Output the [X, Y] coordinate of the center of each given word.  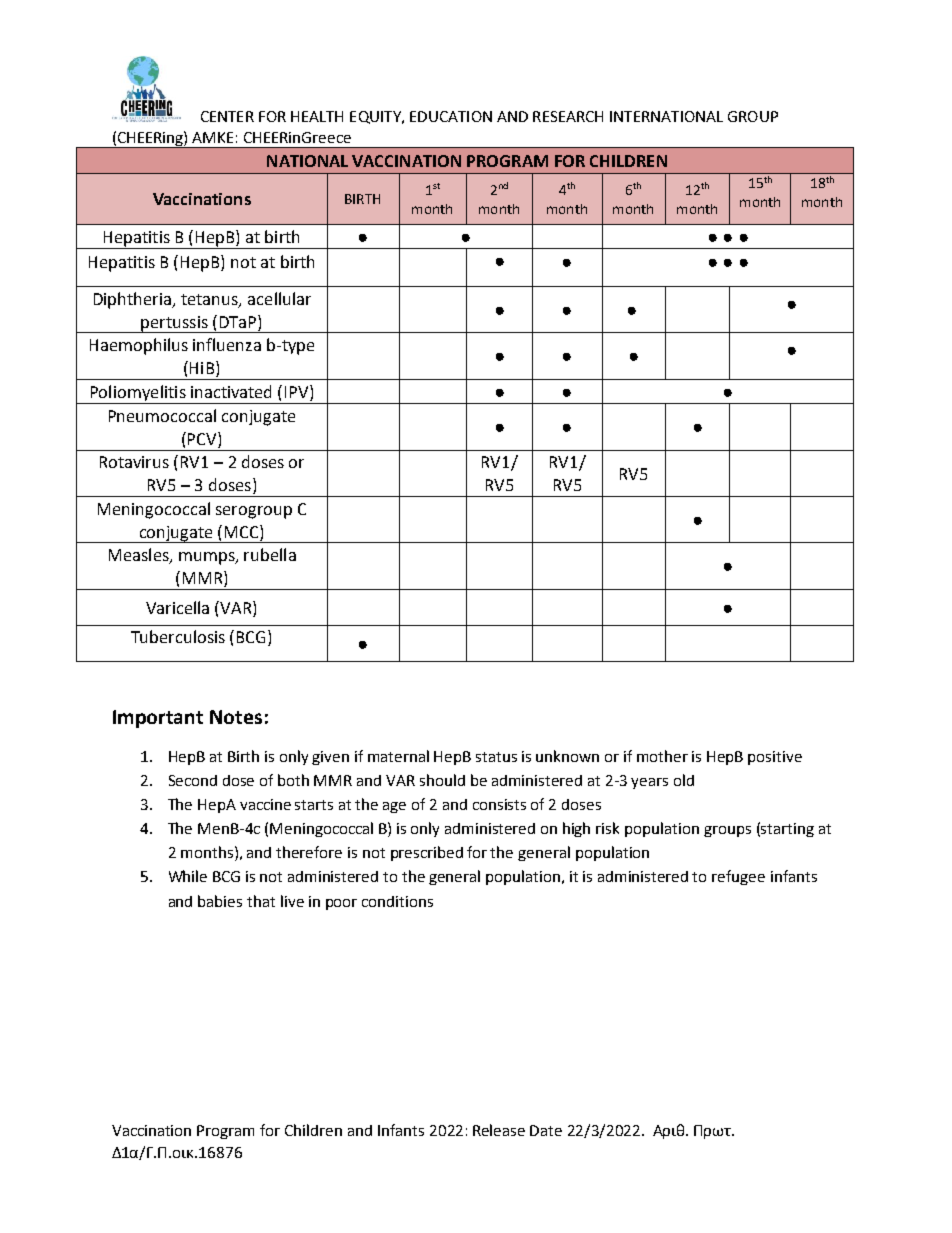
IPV [298, 391]
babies [220, 901]
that [261, 901]
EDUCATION [451, 116]
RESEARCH [568, 116]
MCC [243, 531]
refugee [738, 877]
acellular [279, 298]
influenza [227, 344]
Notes [236, 717]
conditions [397, 901]
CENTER [227, 116]
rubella [270, 554]
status [496, 757]
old [684, 780]
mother [662, 756]
